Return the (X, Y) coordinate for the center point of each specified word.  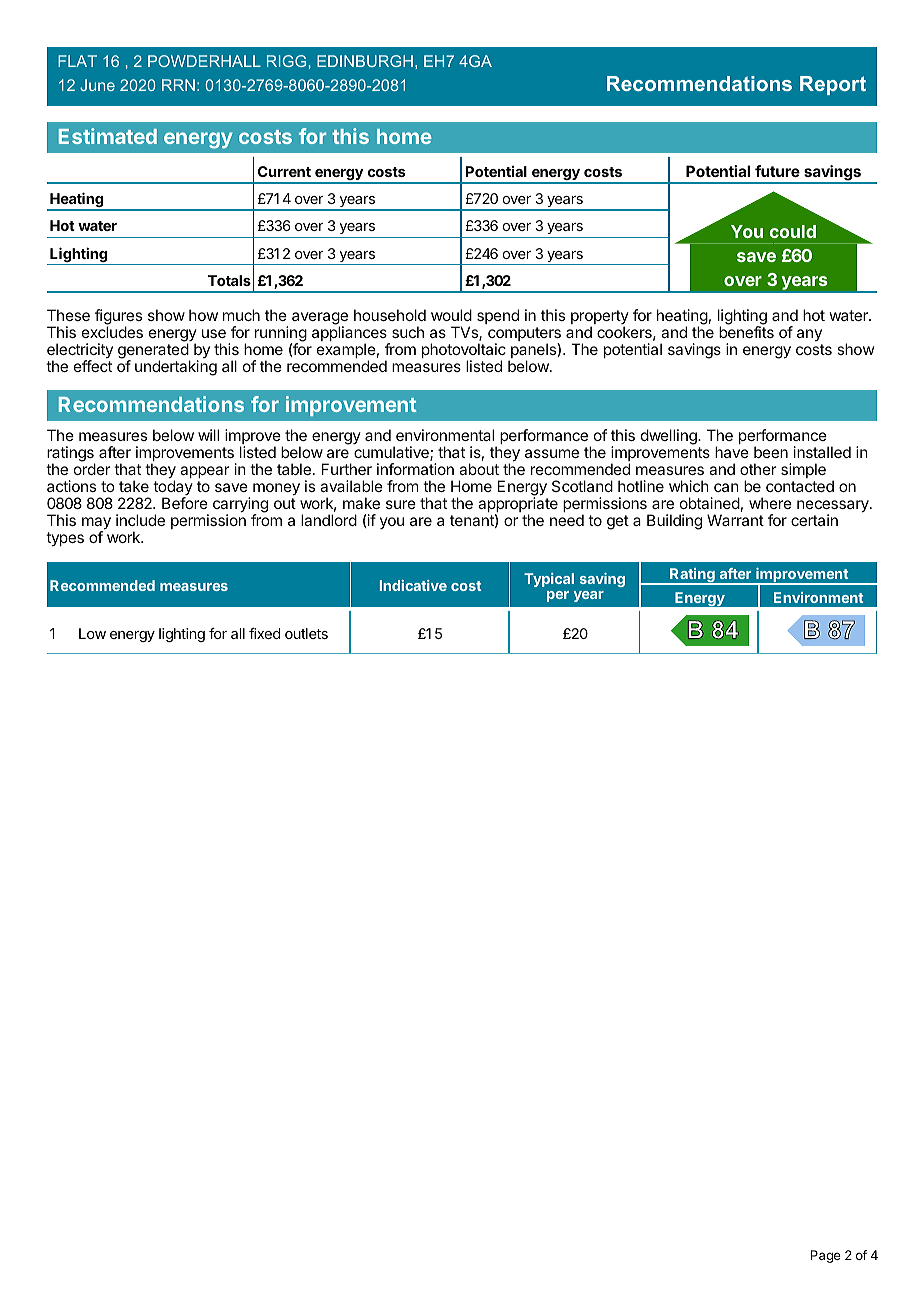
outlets (306, 633)
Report (833, 85)
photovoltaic (464, 352)
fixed (264, 633)
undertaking (176, 368)
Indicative (413, 585)
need (567, 520)
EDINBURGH (365, 61)
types (65, 539)
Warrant (735, 520)
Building (674, 522)
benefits (746, 332)
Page (826, 1256)
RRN (178, 85)
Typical (549, 580)
